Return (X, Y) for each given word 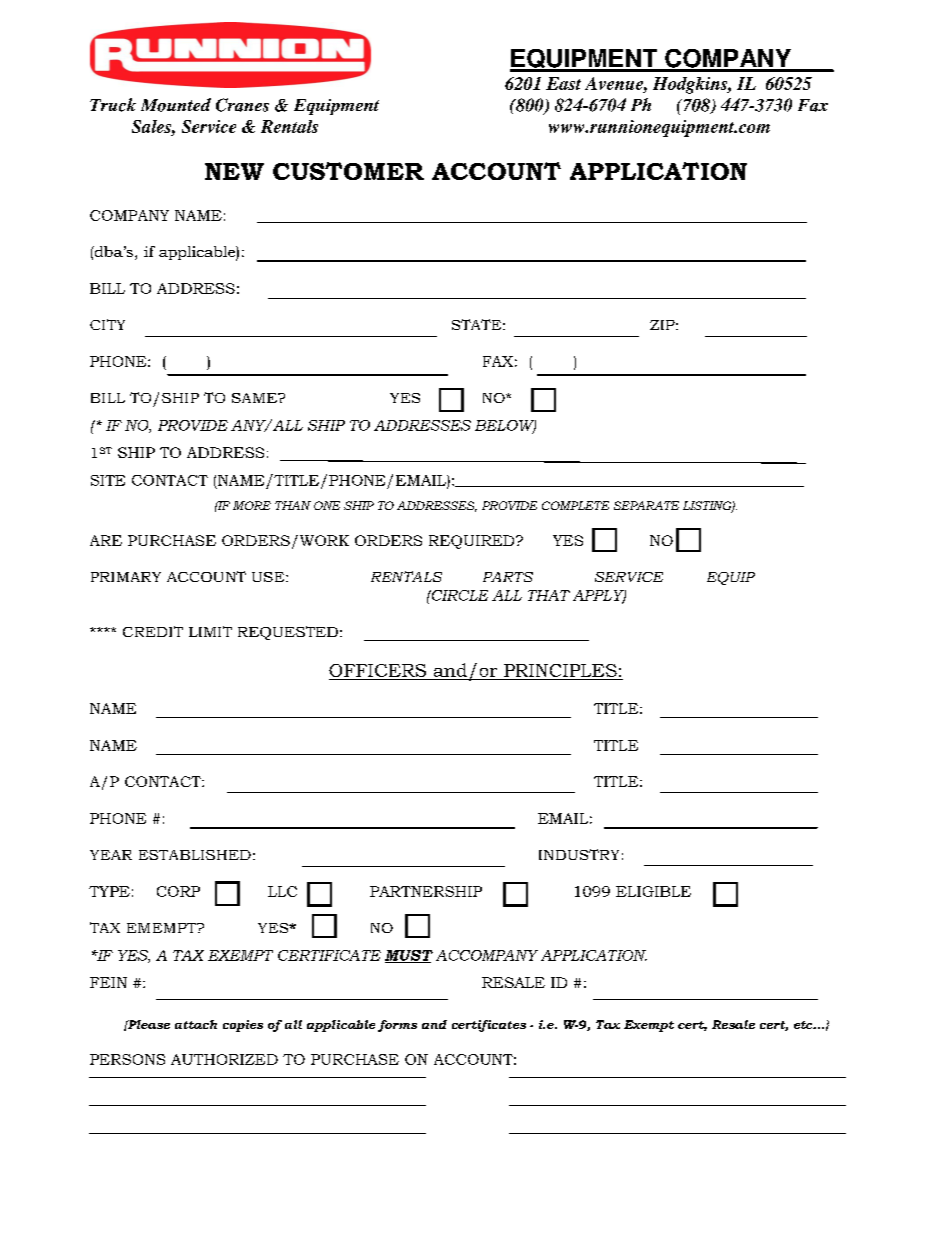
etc (804, 1025)
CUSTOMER (348, 171)
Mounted (176, 105)
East (563, 83)
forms (397, 1026)
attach (196, 1024)
